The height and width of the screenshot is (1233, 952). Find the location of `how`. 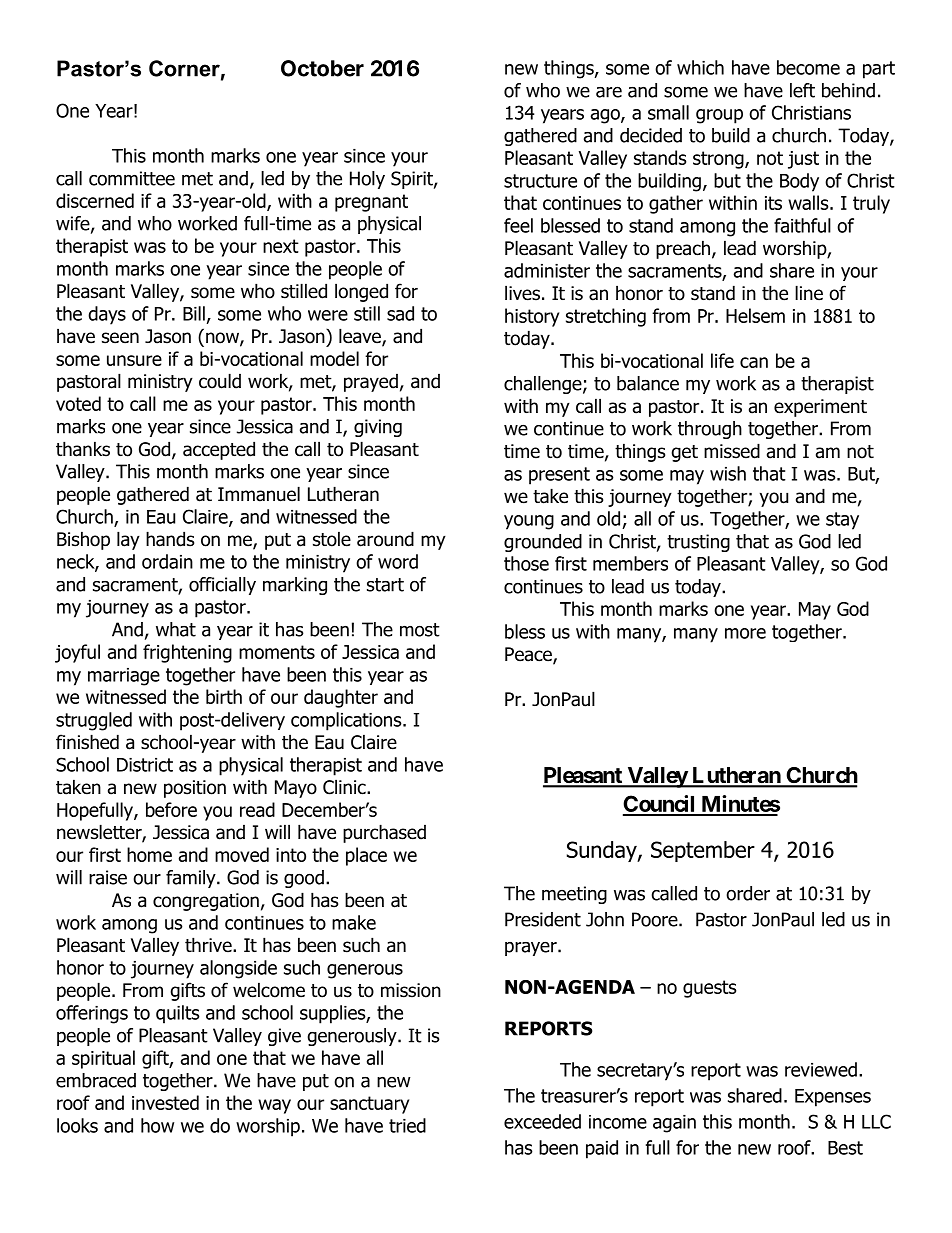

how is located at coordinates (157, 1125).
